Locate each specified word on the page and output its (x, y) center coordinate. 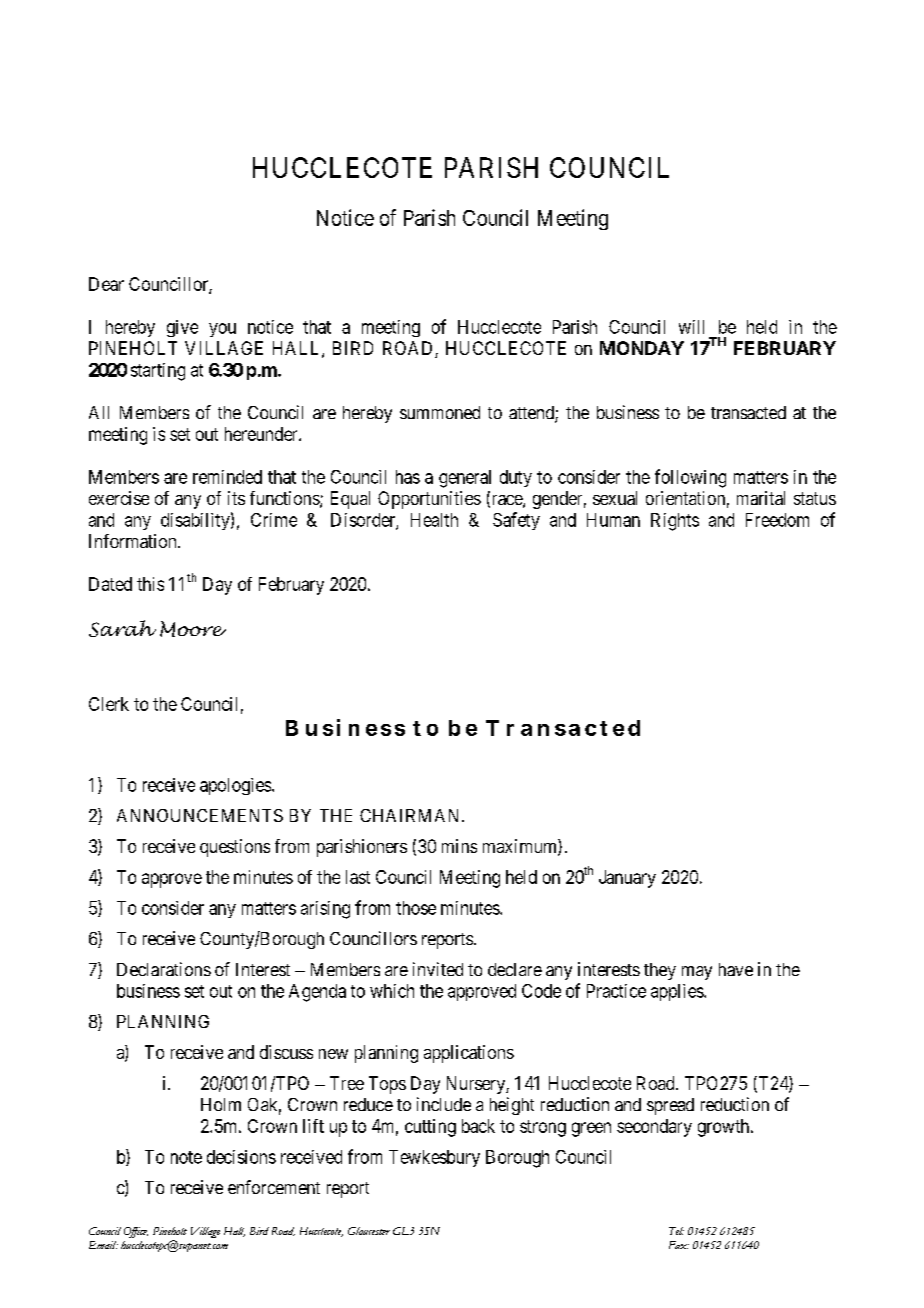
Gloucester (369, 1231)
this (150, 584)
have (736, 969)
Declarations (164, 969)
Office (136, 1232)
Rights (675, 522)
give (182, 328)
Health (434, 520)
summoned (440, 412)
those (416, 908)
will (691, 327)
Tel (676, 1231)
